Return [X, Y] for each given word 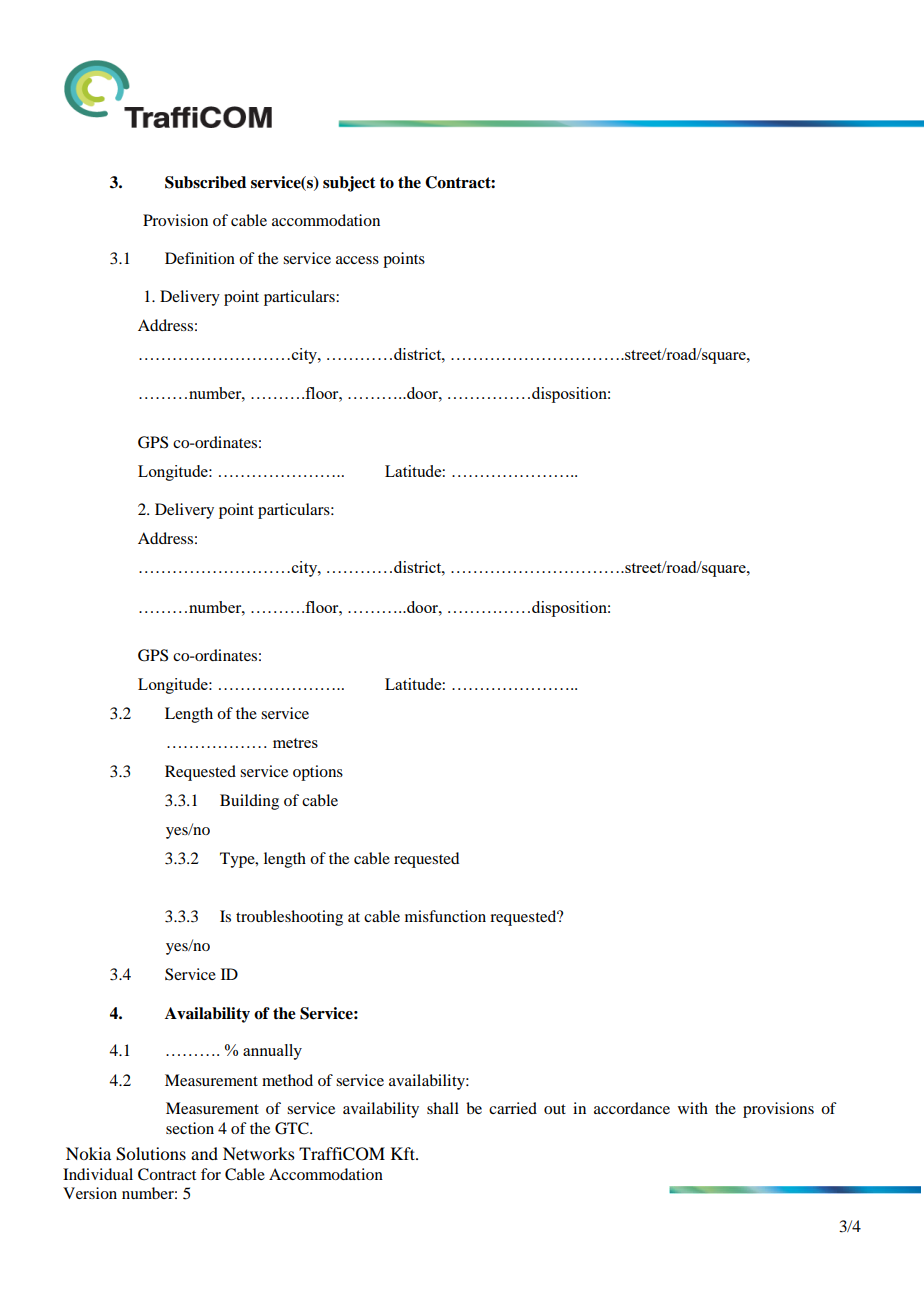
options [318, 773]
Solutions [151, 1154]
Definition [200, 258]
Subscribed [205, 182]
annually [272, 1052]
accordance [632, 1108]
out [555, 1109]
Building [249, 802]
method [287, 1080]
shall [443, 1108]
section [190, 1128]
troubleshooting [289, 918]
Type [238, 860]
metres [295, 743]
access [357, 260]
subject [349, 184]
